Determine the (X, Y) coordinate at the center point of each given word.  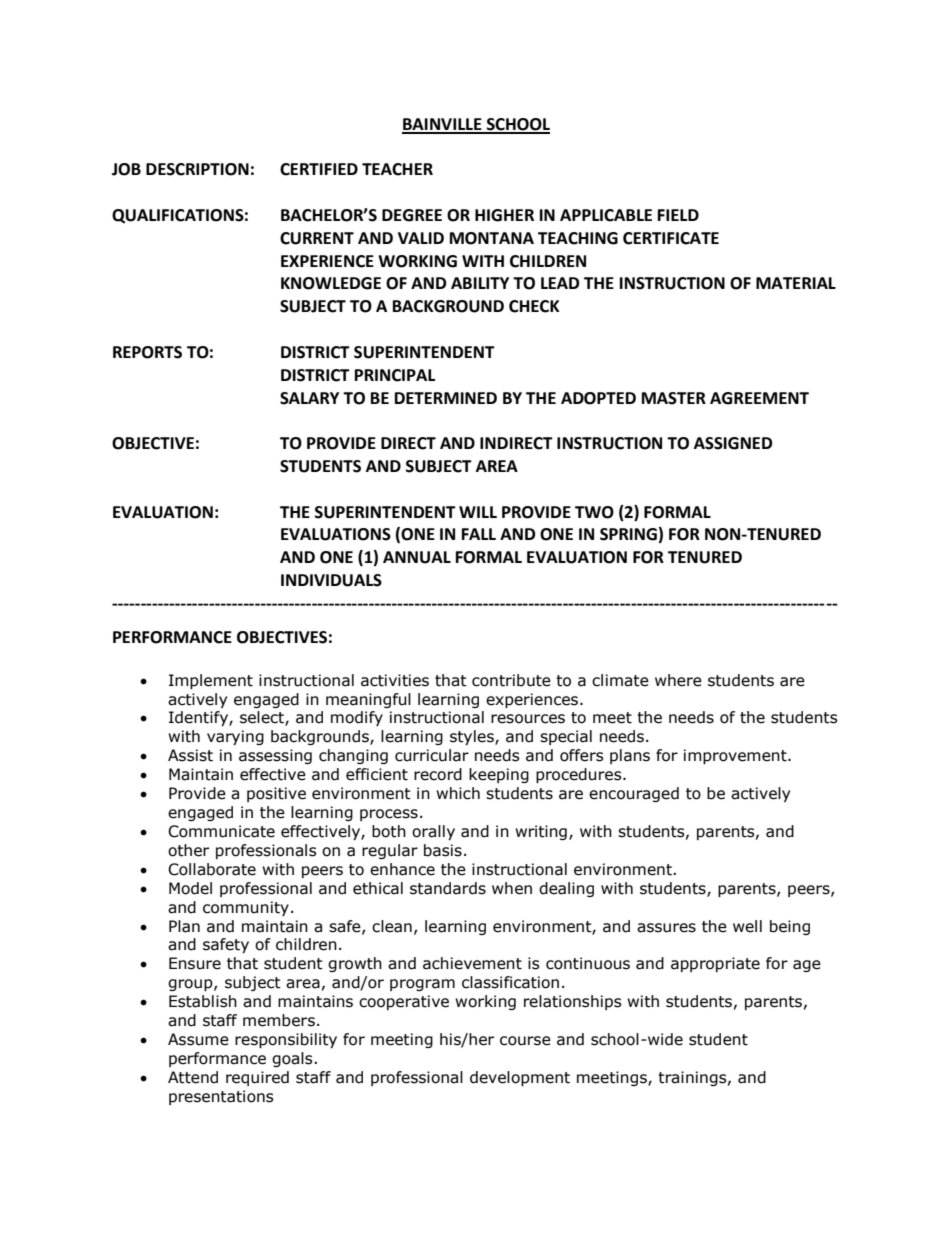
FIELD (678, 215)
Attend (193, 1077)
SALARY (309, 398)
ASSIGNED (733, 443)
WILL (478, 512)
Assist (190, 755)
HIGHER (504, 215)
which (458, 793)
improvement (736, 756)
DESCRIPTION (197, 169)
